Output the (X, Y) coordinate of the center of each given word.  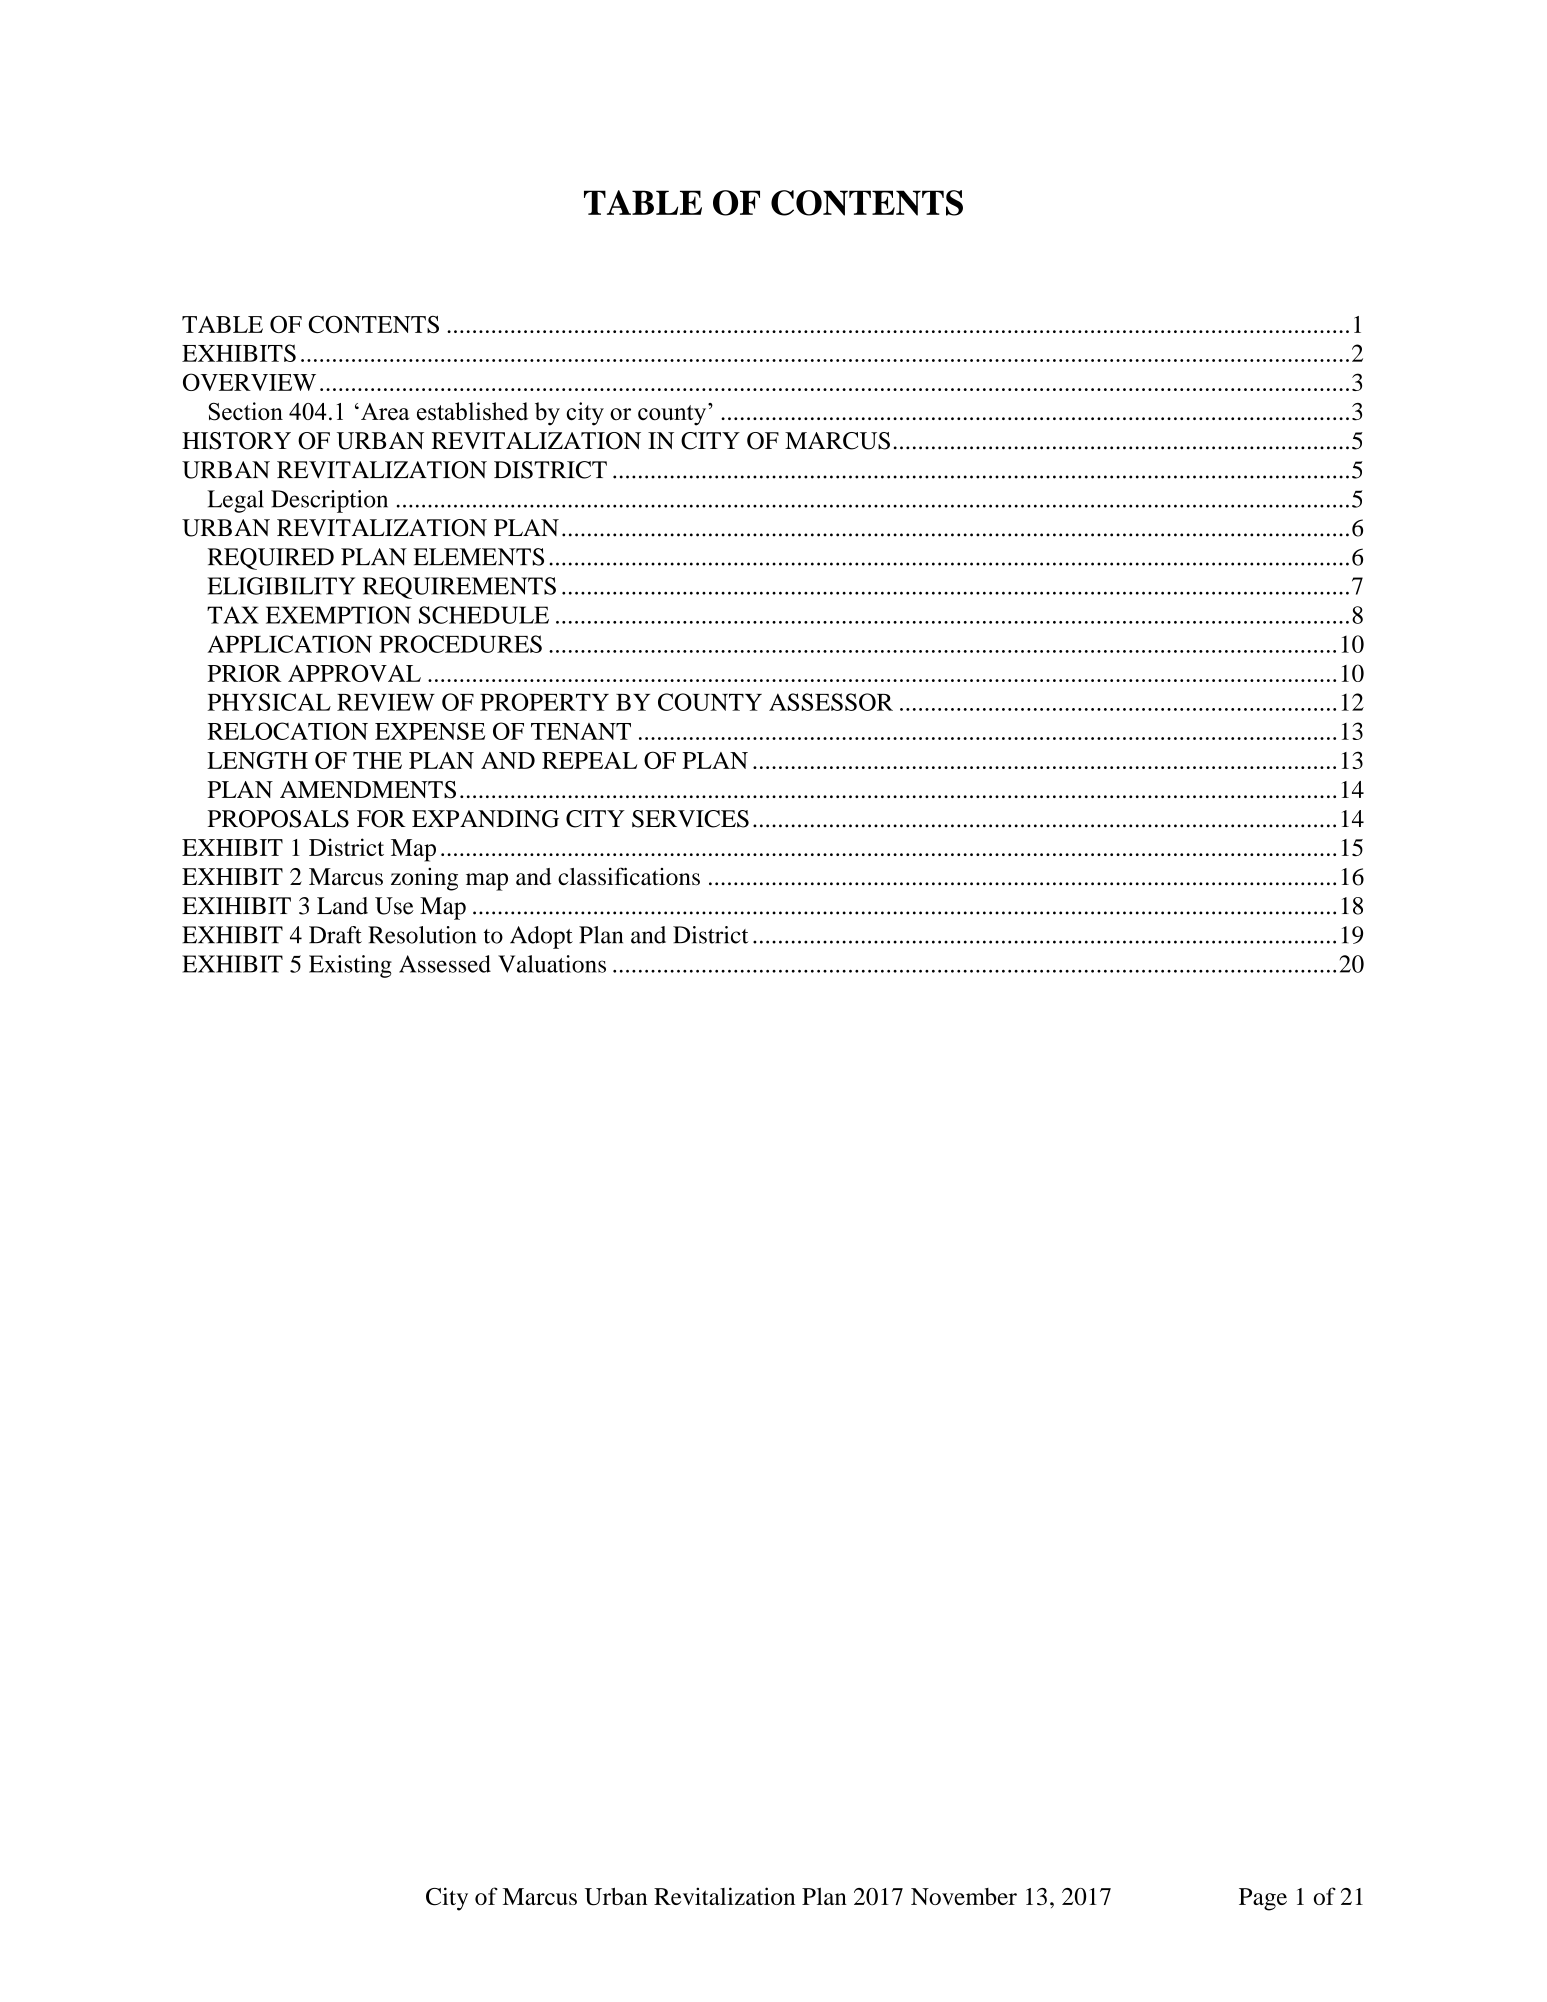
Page (1263, 1899)
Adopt (541, 937)
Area (385, 411)
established (472, 411)
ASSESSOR (831, 702)
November (964, 1896)
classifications (629, 876)
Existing (350, 966)
